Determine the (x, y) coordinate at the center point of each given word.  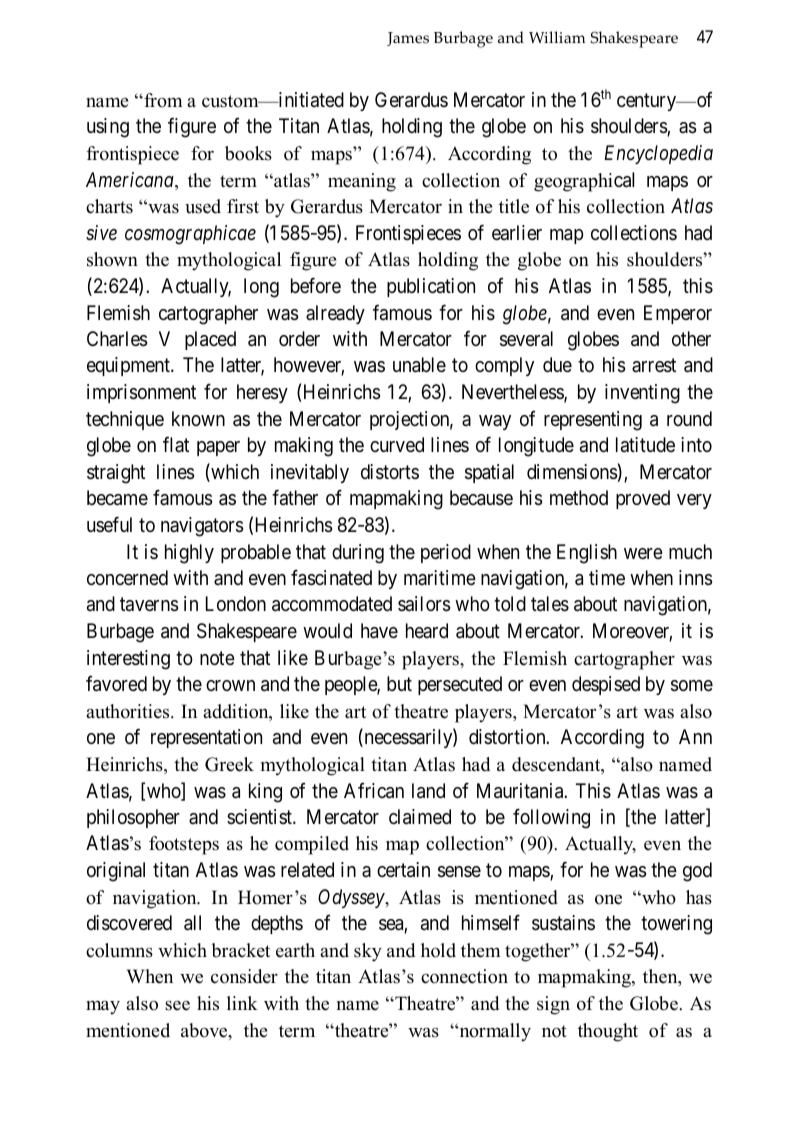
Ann (695, 736)
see (177, 1005)
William (557, 37)
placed (210, 340)
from (162, 100)
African (374, 791)
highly (189, 554)
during (358, 554)
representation (206, 738)
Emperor (678, 314)
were (643, 553)
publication (431, 287)
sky (368, 952)
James (408, 39)
